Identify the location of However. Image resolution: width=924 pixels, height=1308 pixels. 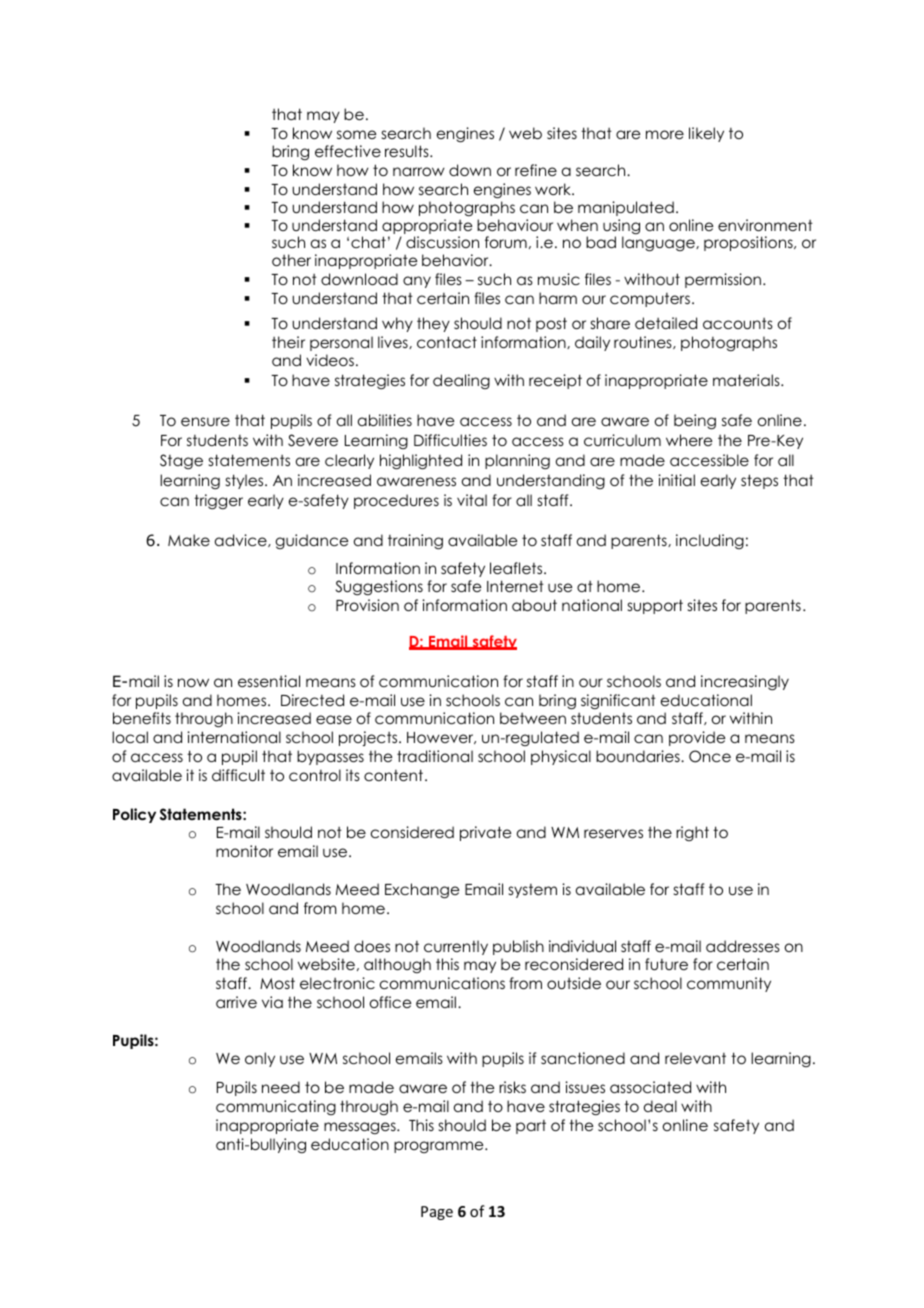
(441, 738).
